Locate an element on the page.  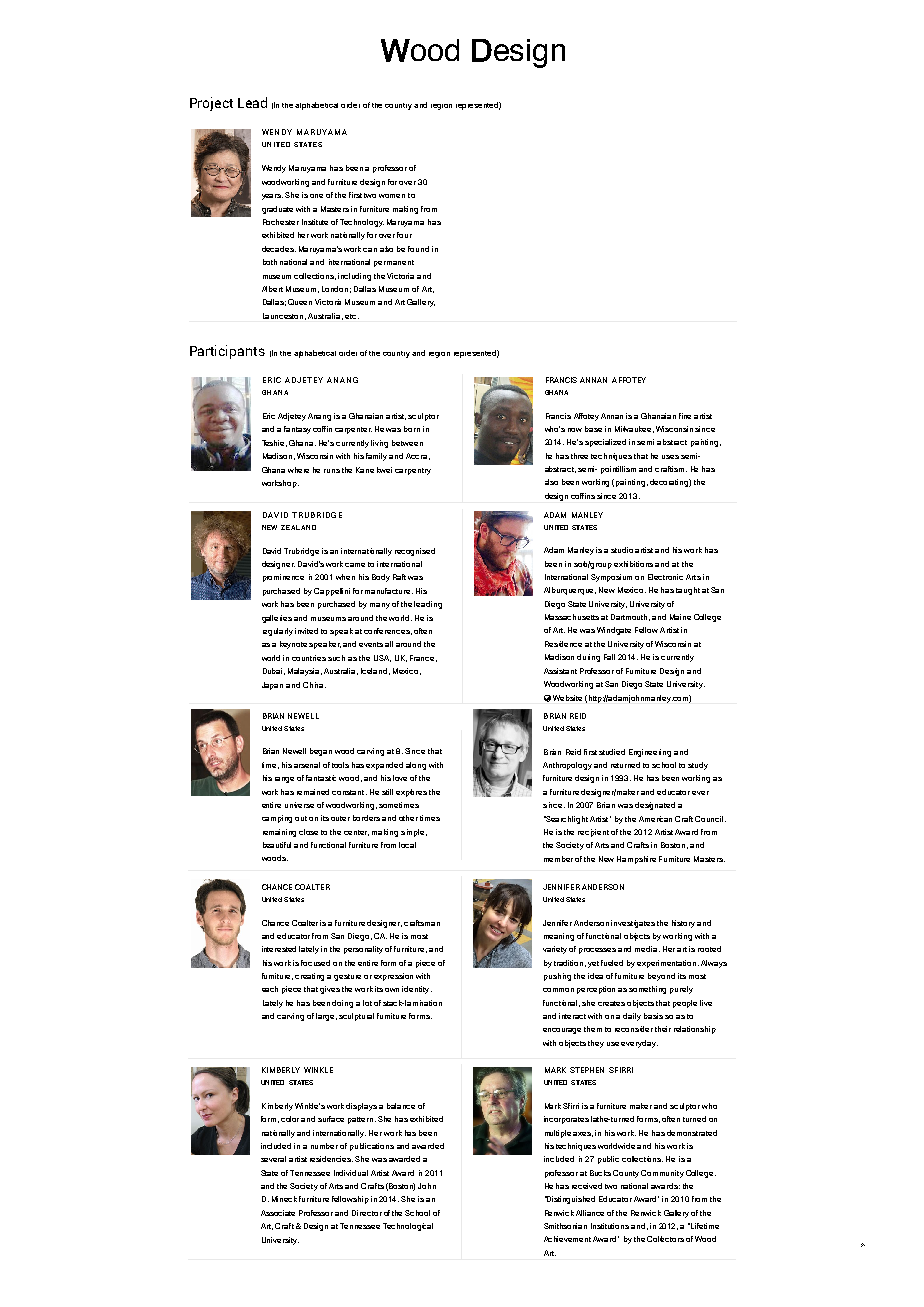
years is located at coordinates (272, 197).
